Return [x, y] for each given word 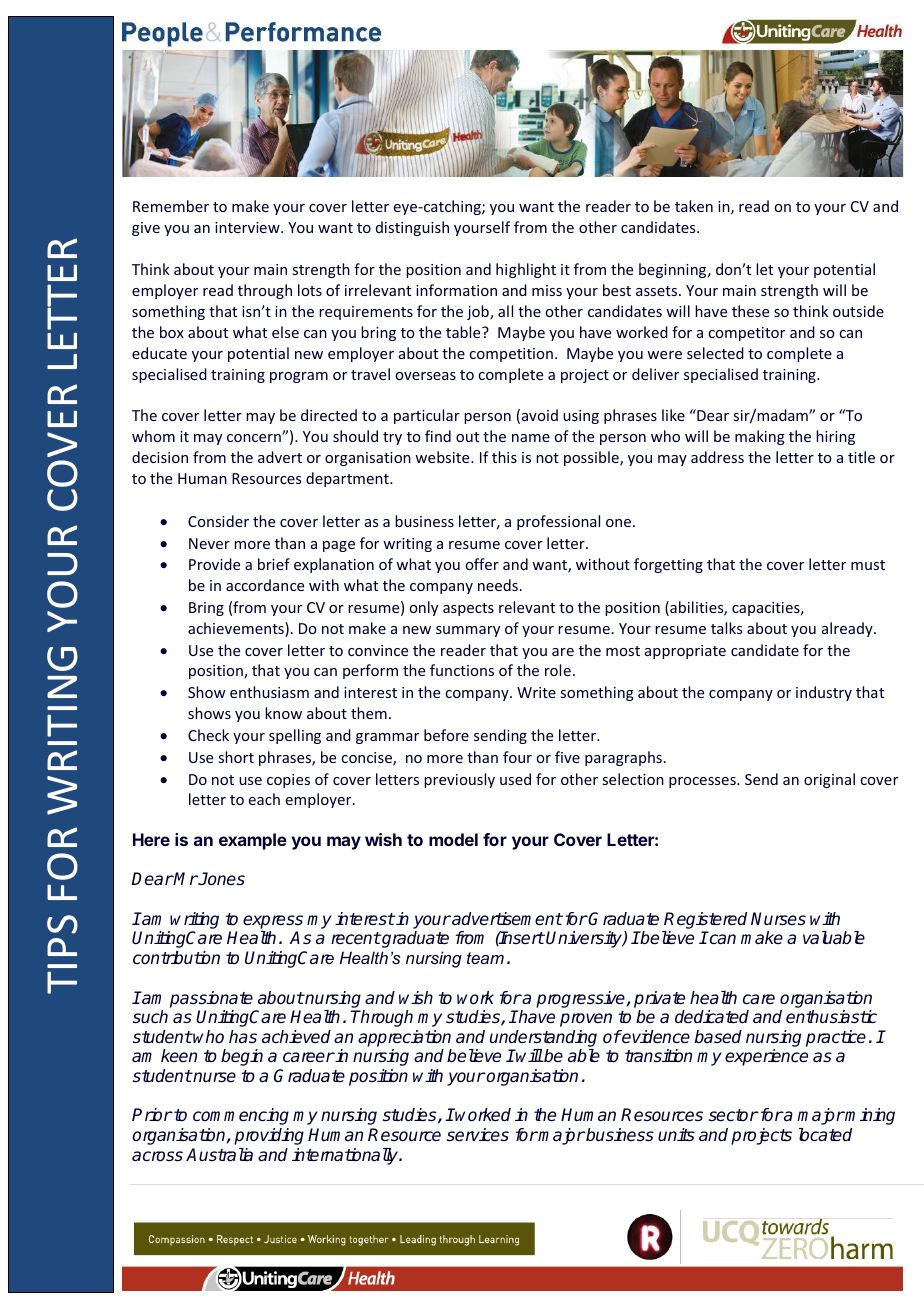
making [760, 437]
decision [160, 457]
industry [824, 693]
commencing [241, 1116]
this [504, 457]
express [273, 922]
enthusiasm [269, 692]
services [478, 1135]
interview [248, 227]
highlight [526, 270]
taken [694, 206]
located [825, 1135]
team [485, 958]
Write [536, 692]
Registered [705, 922]
